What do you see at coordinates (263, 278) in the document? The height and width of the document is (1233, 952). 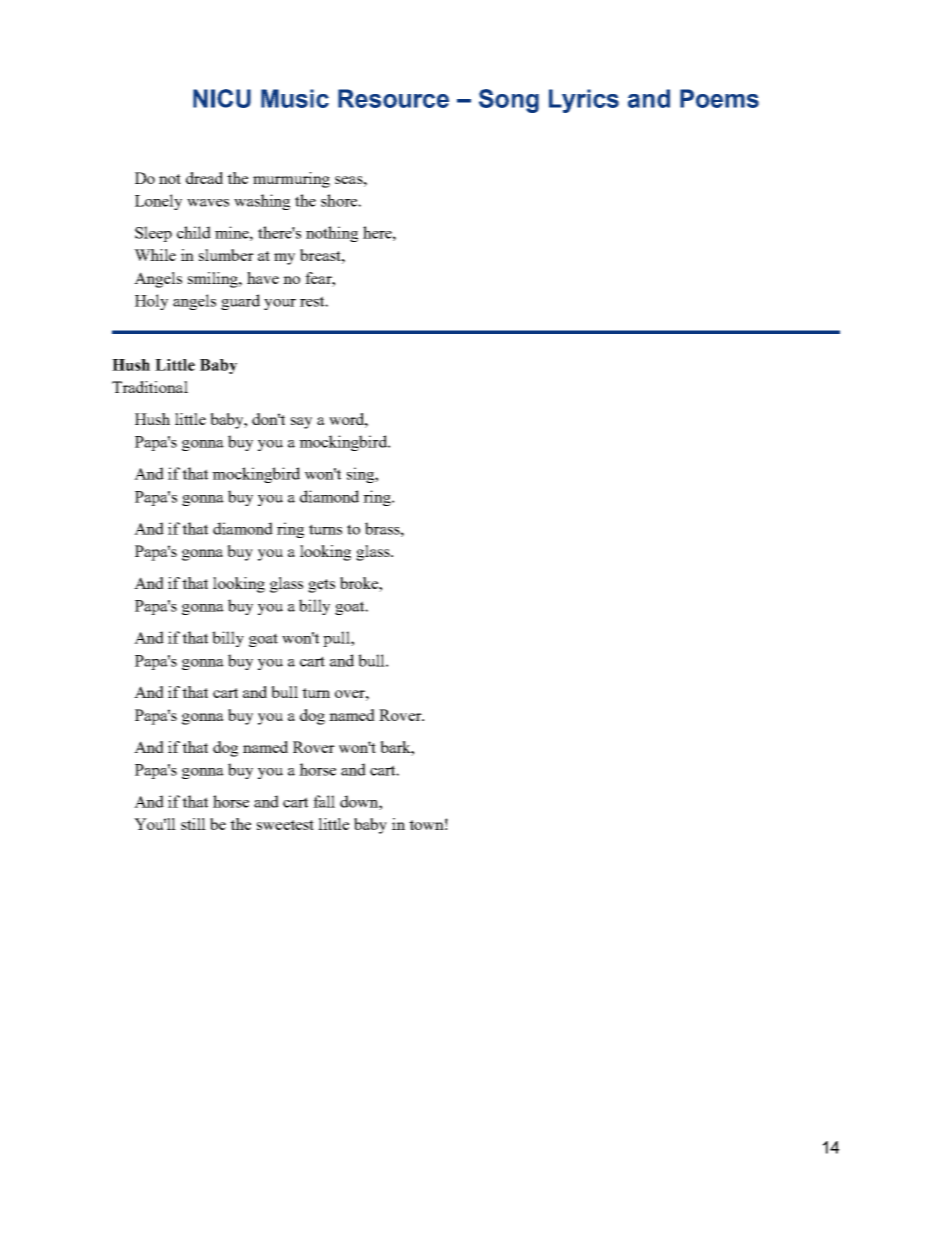 I see `have` at bounding box center [263, 278].
